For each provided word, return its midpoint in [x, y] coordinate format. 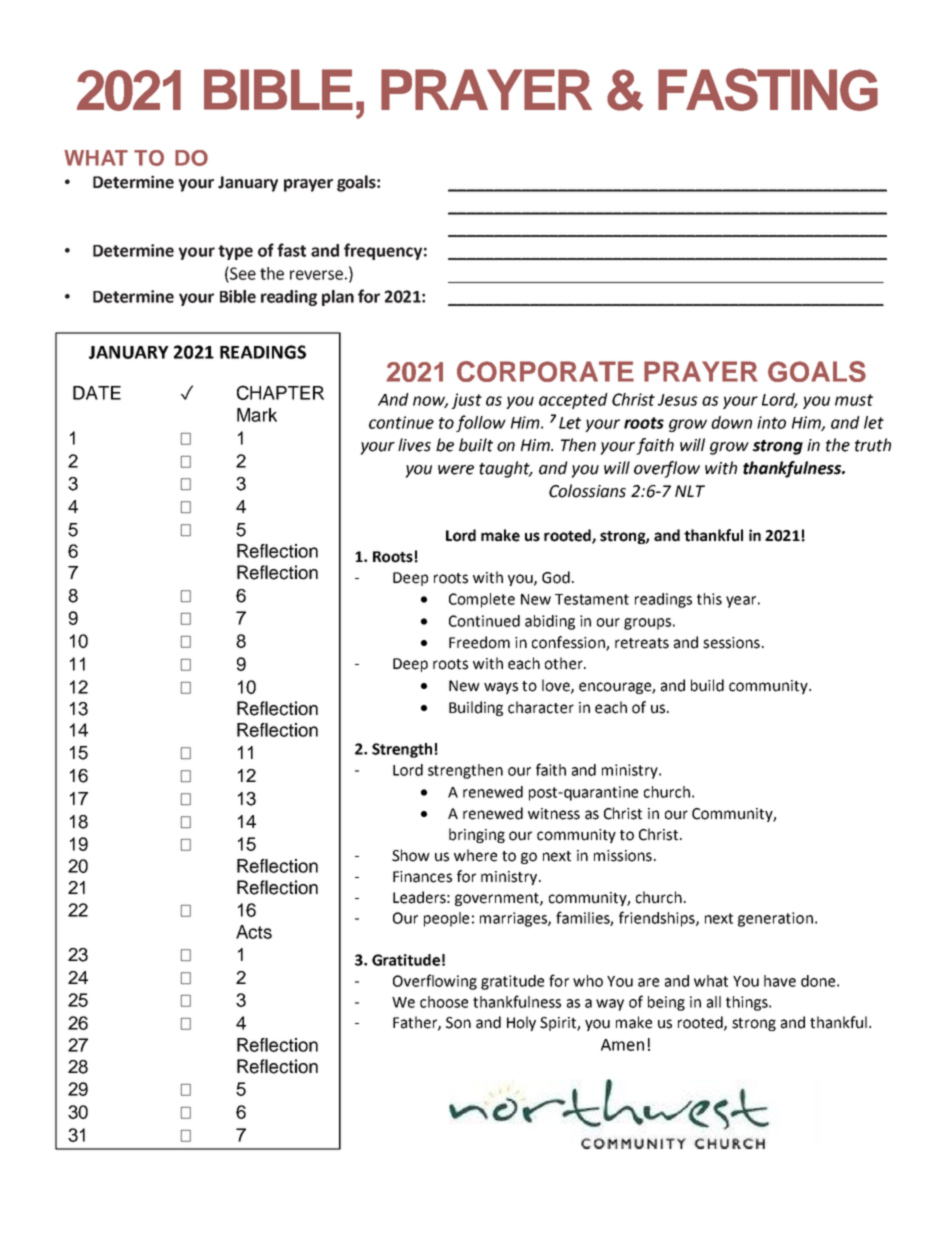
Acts [254, 932]
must [854, 400]
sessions [731, 643]
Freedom [479, 642]
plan [338, 298]
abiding [550, 622]
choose [444, 1002]
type [235, 252]
